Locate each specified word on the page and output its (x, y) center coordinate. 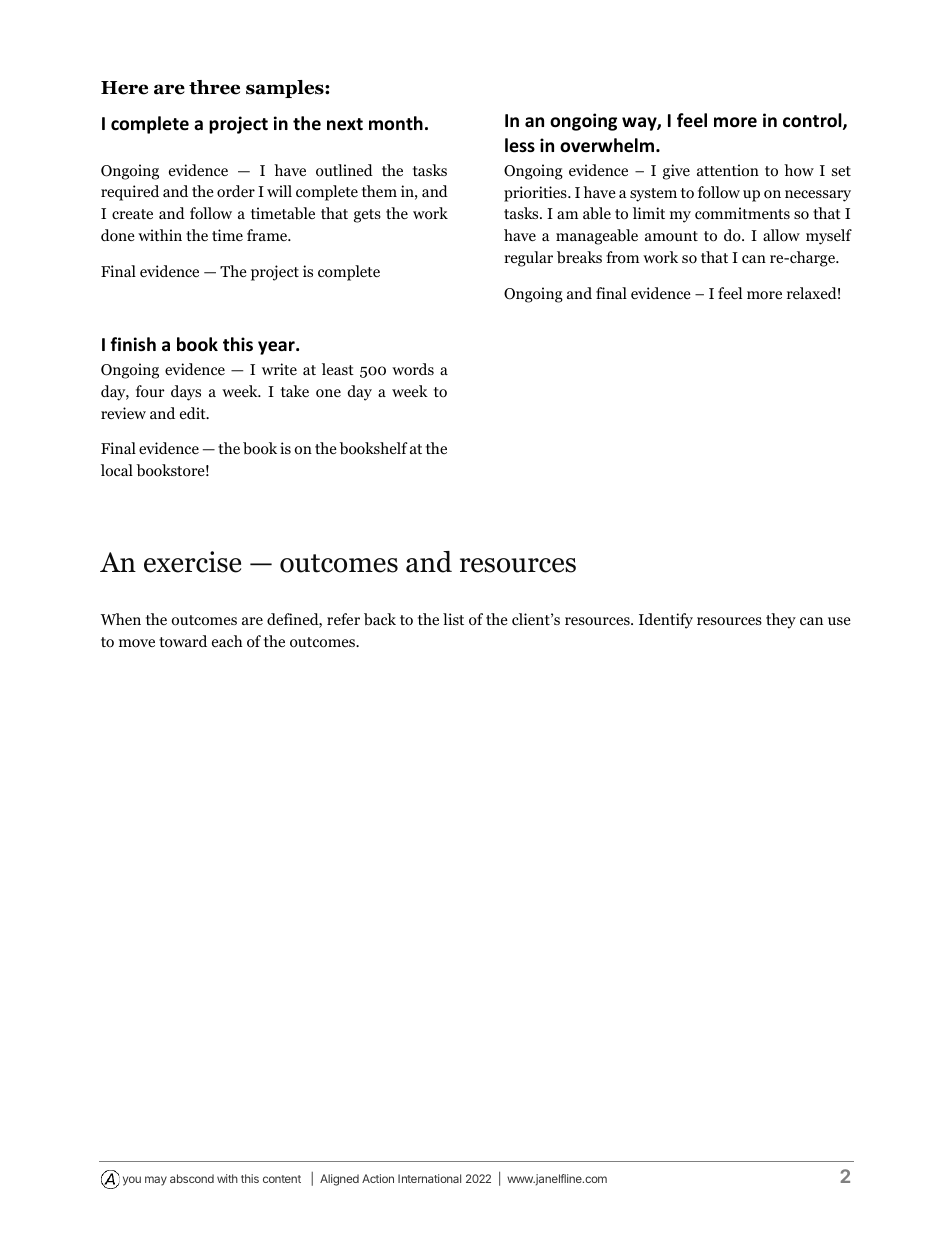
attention (728, 170)
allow (781, 235)
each (227, 641)
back (380, 619)
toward (183, 641)
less (520, 145)
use (839, 621)
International (429, 1178)
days (186, 393)
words (413, 369)
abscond (192, 1178)
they (781, 621)
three (214, 87)
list (453, 619)
